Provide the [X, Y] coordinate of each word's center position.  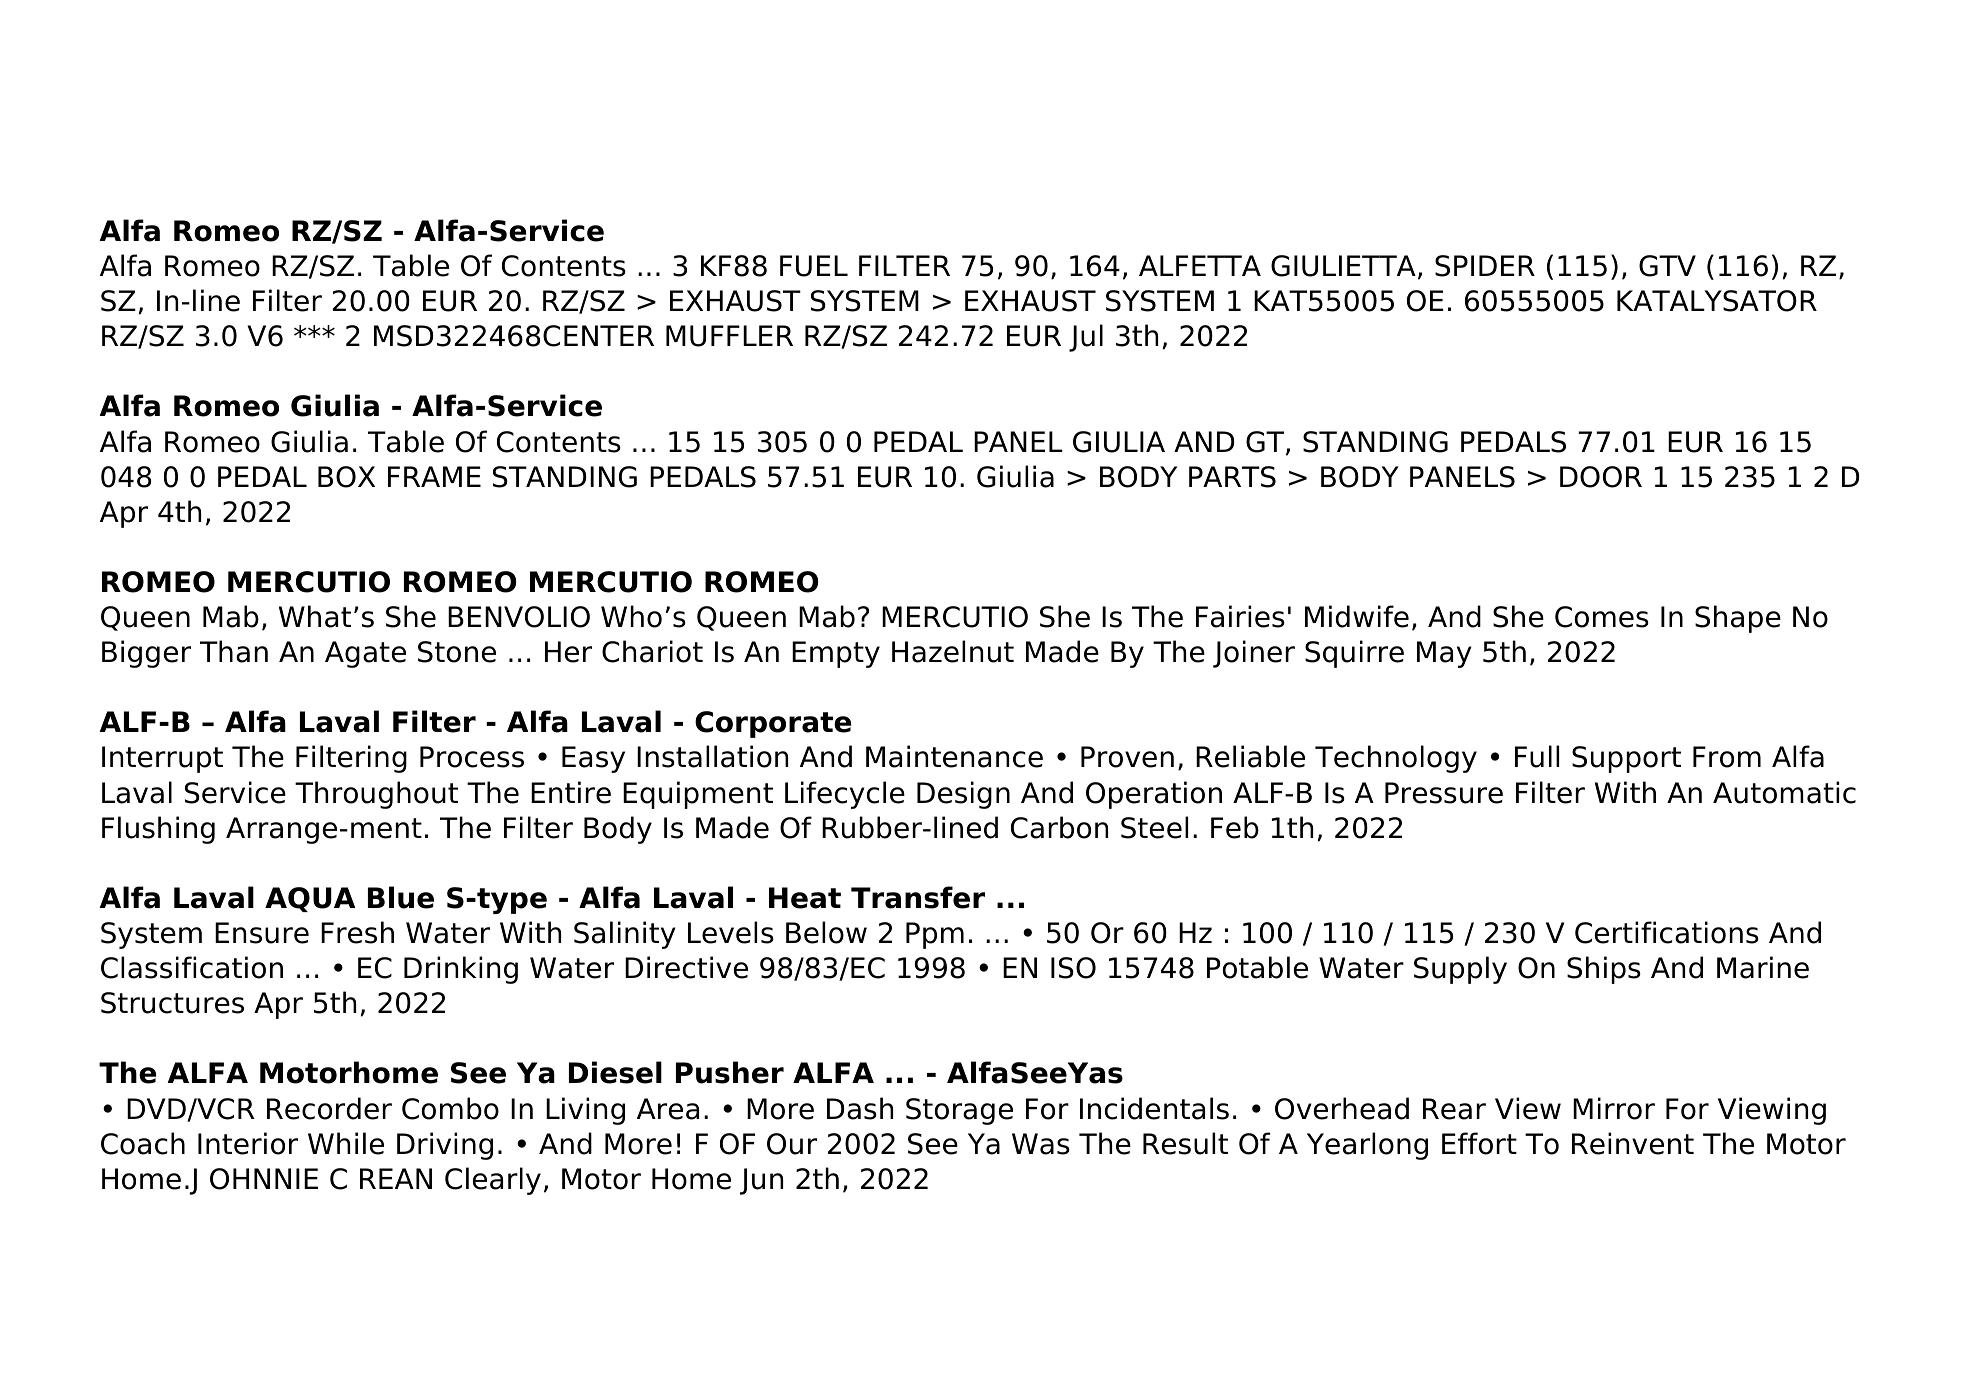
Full [1537, 756]
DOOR [1601, 477]
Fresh [357, 932]
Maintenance [954, 756]
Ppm [935, 935]
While [346, 1143]
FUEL [814, 266]
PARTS [1232, 477]
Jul [1086, 338]
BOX [346, 477]
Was [1041, 1144]
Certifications [1667, 932]
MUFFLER [729, 336]
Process [472, 757]
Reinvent [1633, 1143]
